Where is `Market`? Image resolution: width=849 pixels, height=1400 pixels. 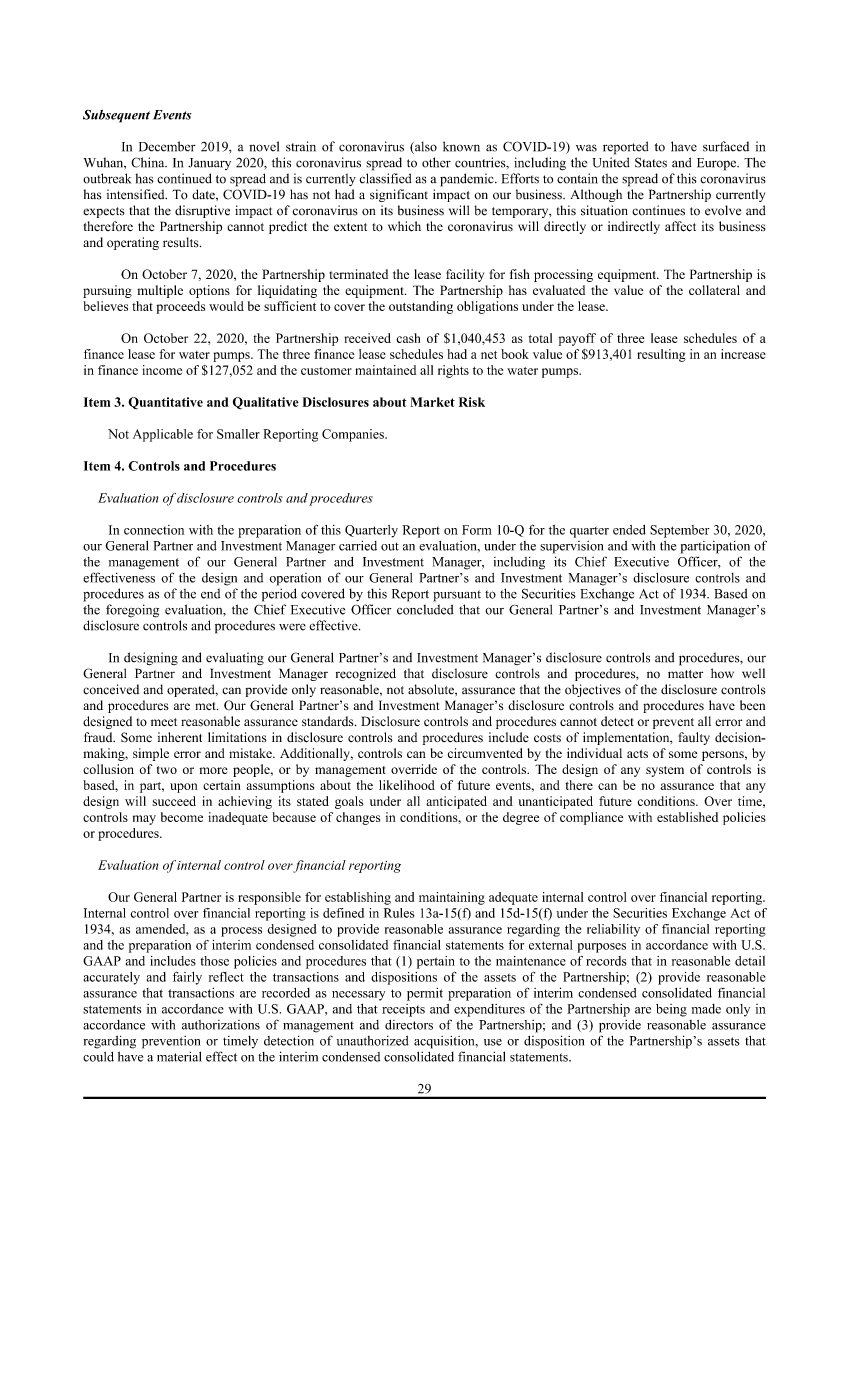
Market is located at coordinates (432, 402).
